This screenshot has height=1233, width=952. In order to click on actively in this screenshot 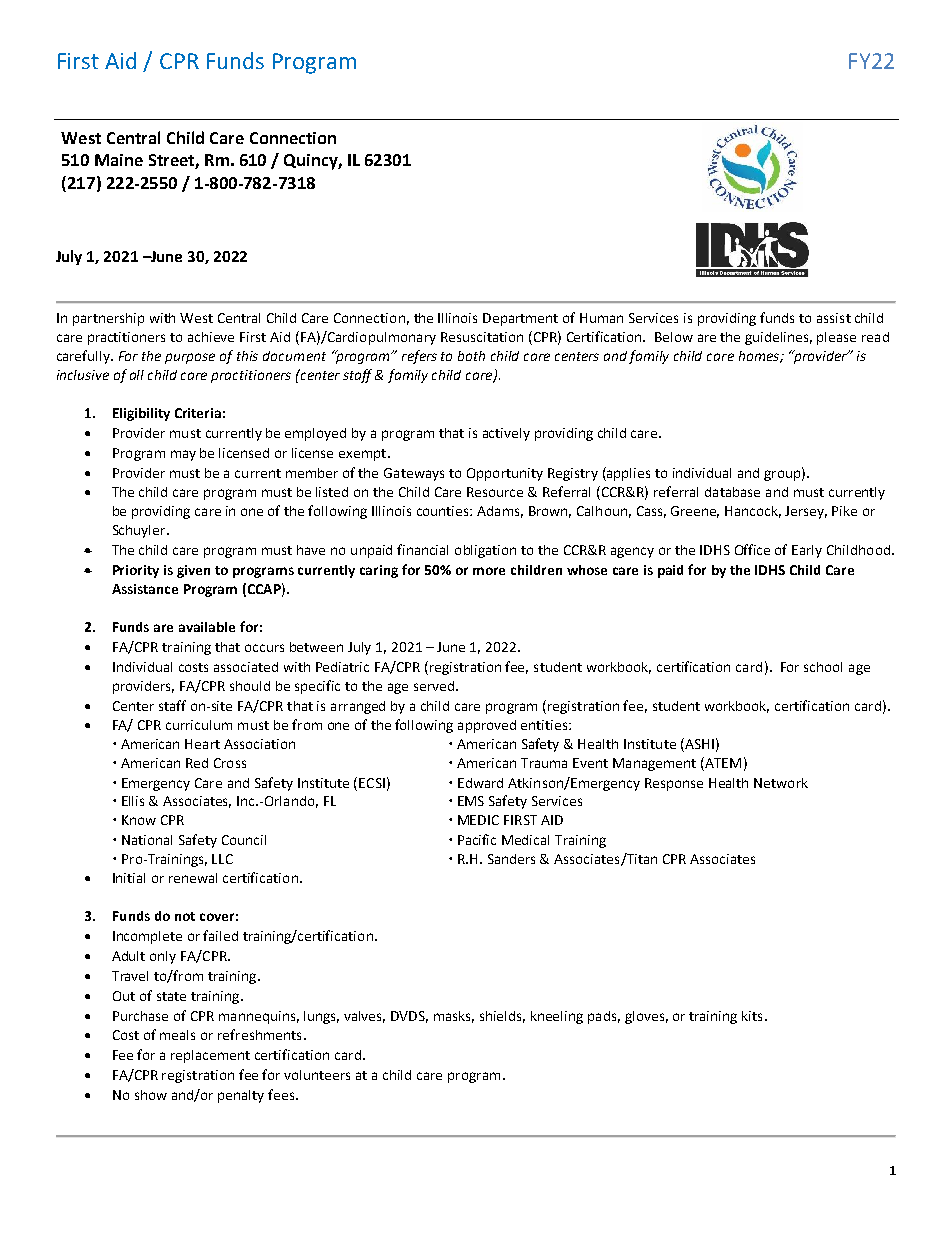, I will do `click(506, 434)`.
